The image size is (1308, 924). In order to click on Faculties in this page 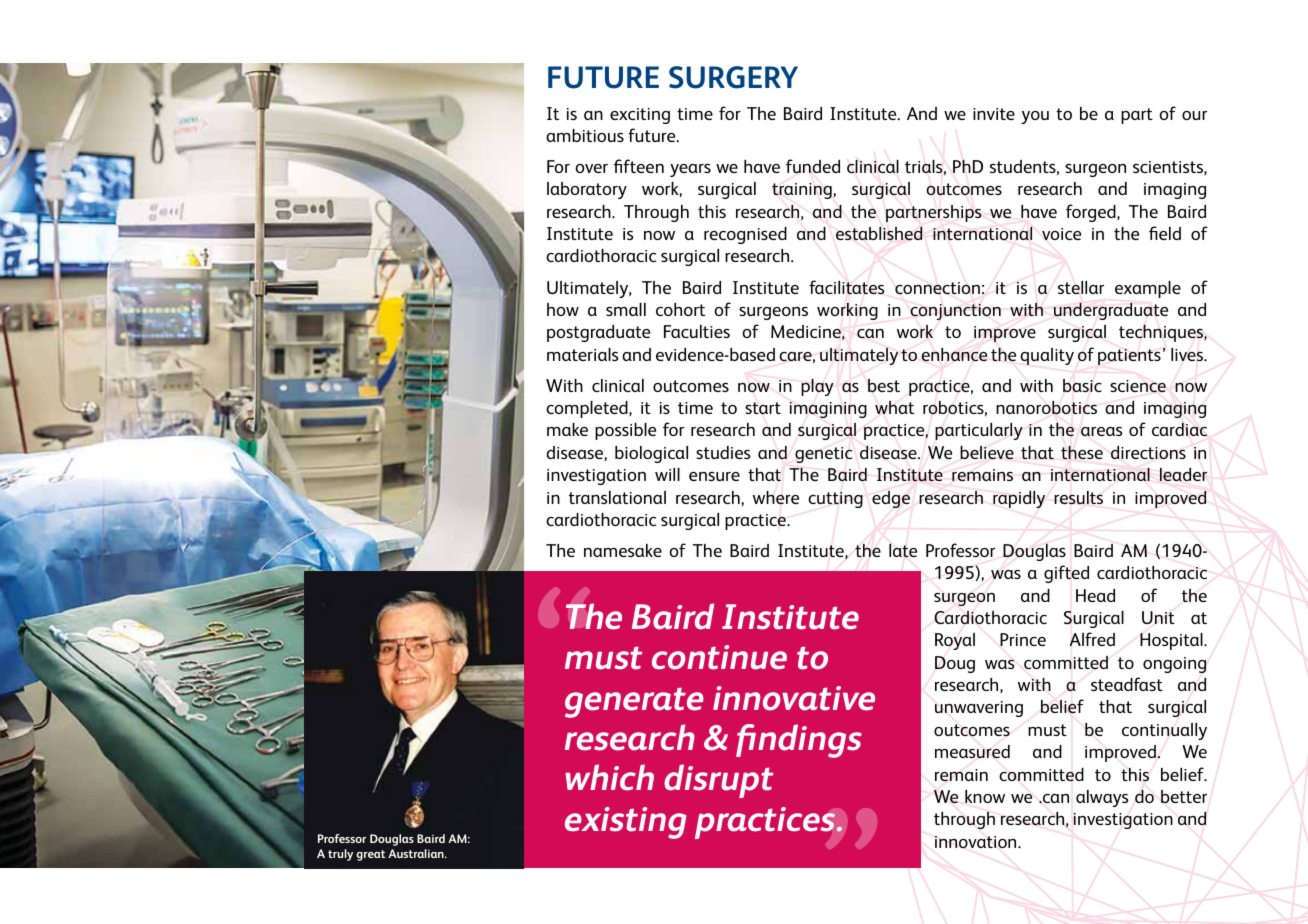, I will do `click(697, 331)`.
